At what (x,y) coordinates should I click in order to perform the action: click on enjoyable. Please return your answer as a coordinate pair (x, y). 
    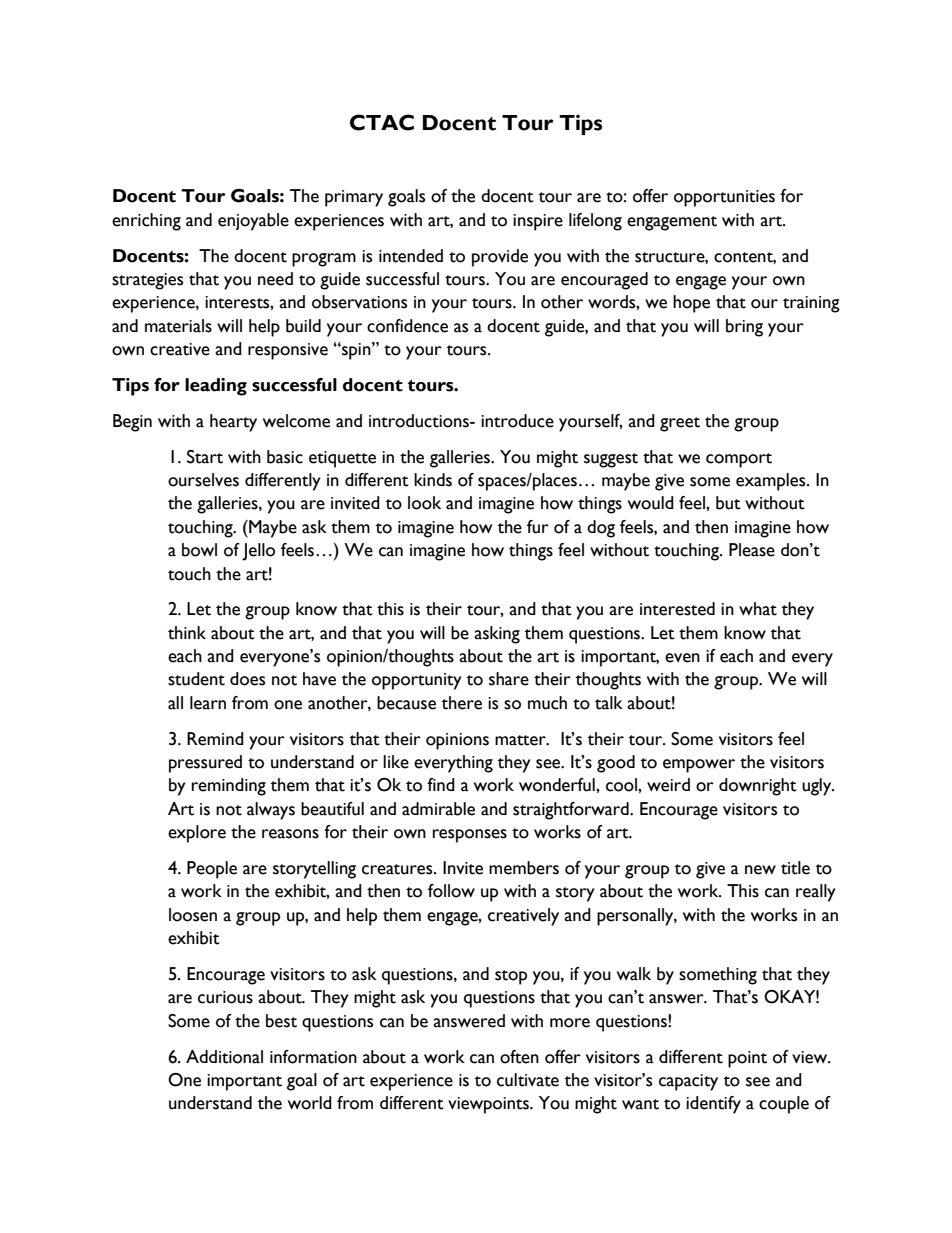
    Looking at the image, I should click on (253, 222).
